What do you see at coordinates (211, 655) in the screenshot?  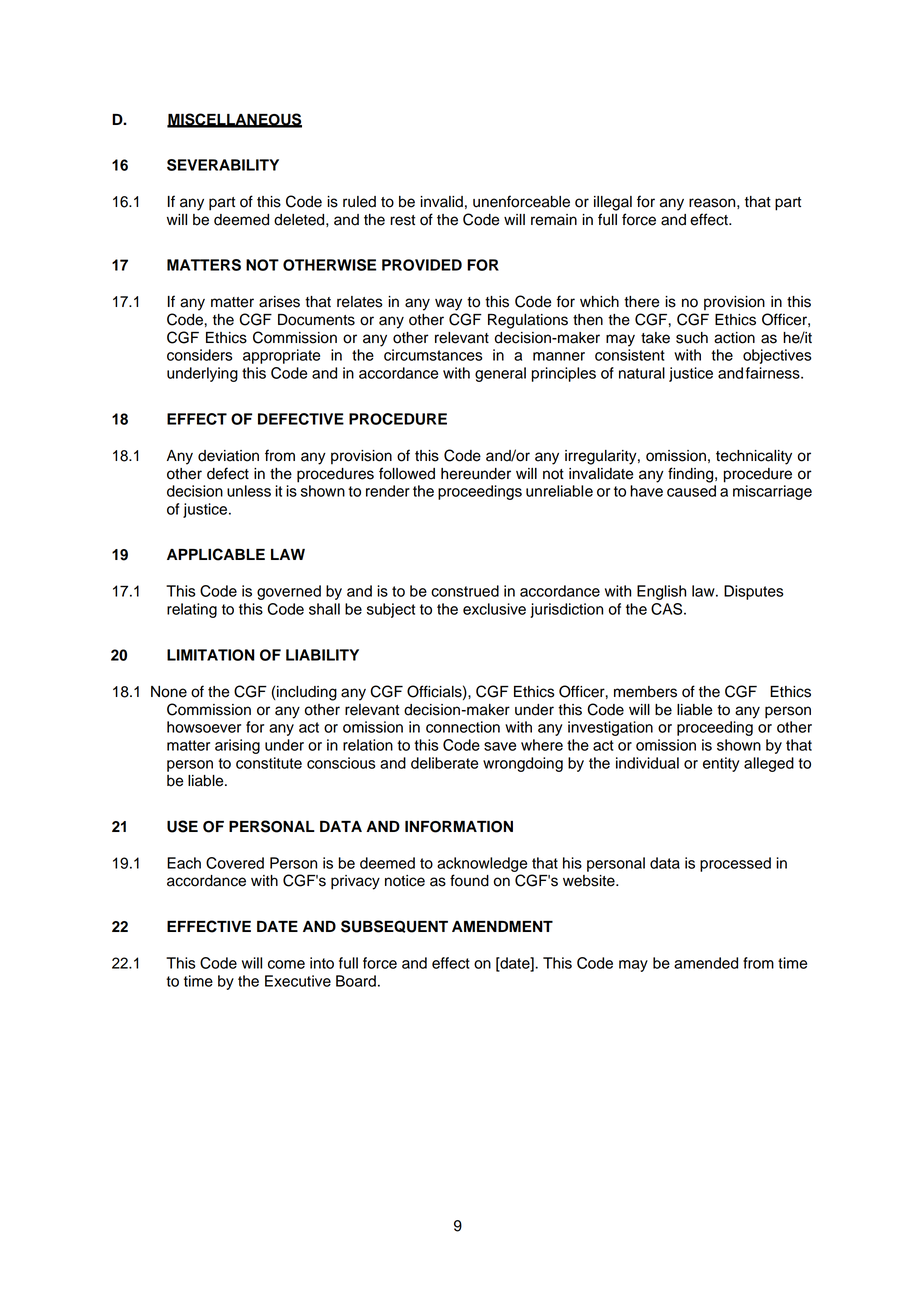 I see `LIMITATION` at bounding box center [211, 655].
